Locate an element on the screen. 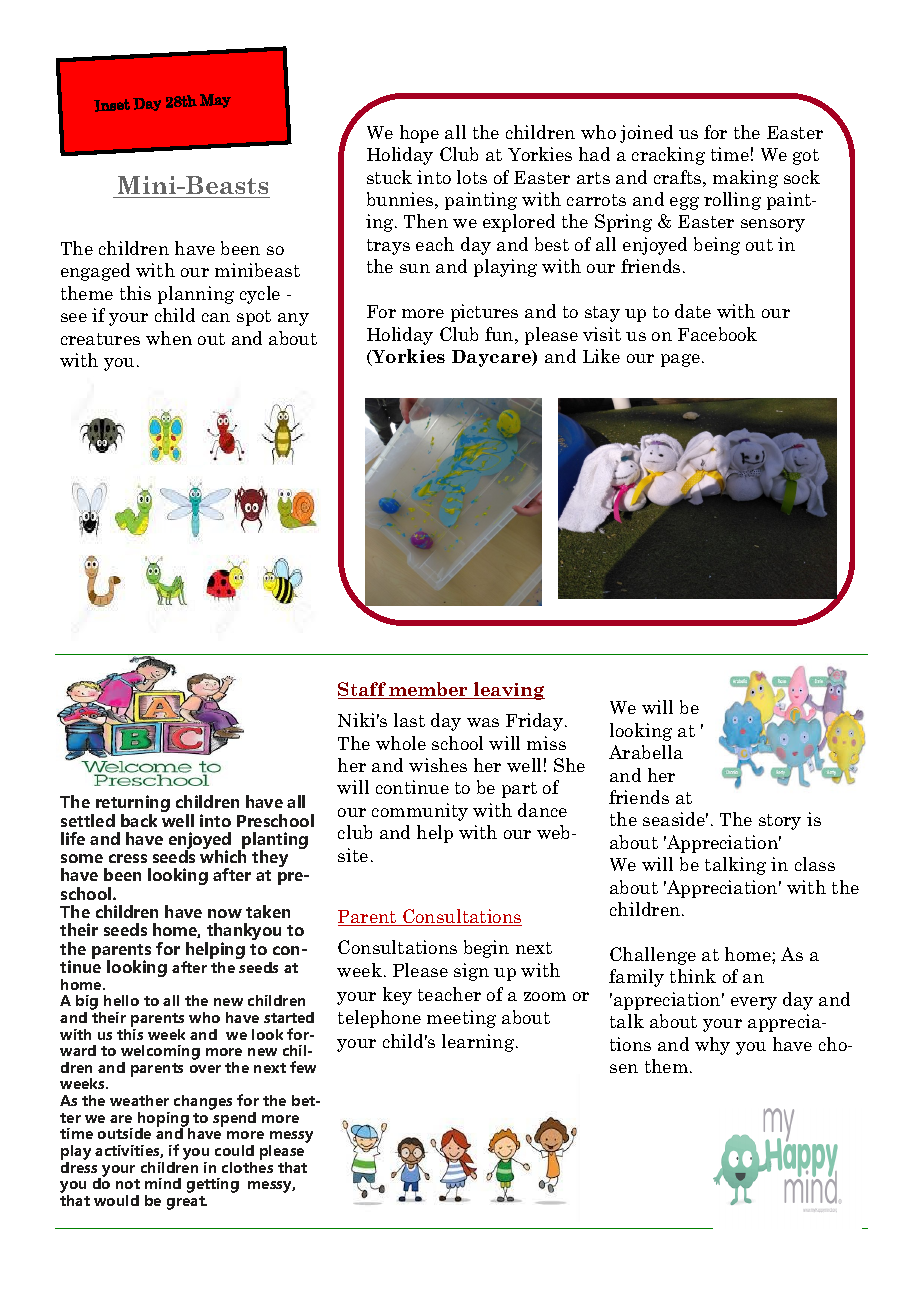  lots is located at coordinates (472, 177).
